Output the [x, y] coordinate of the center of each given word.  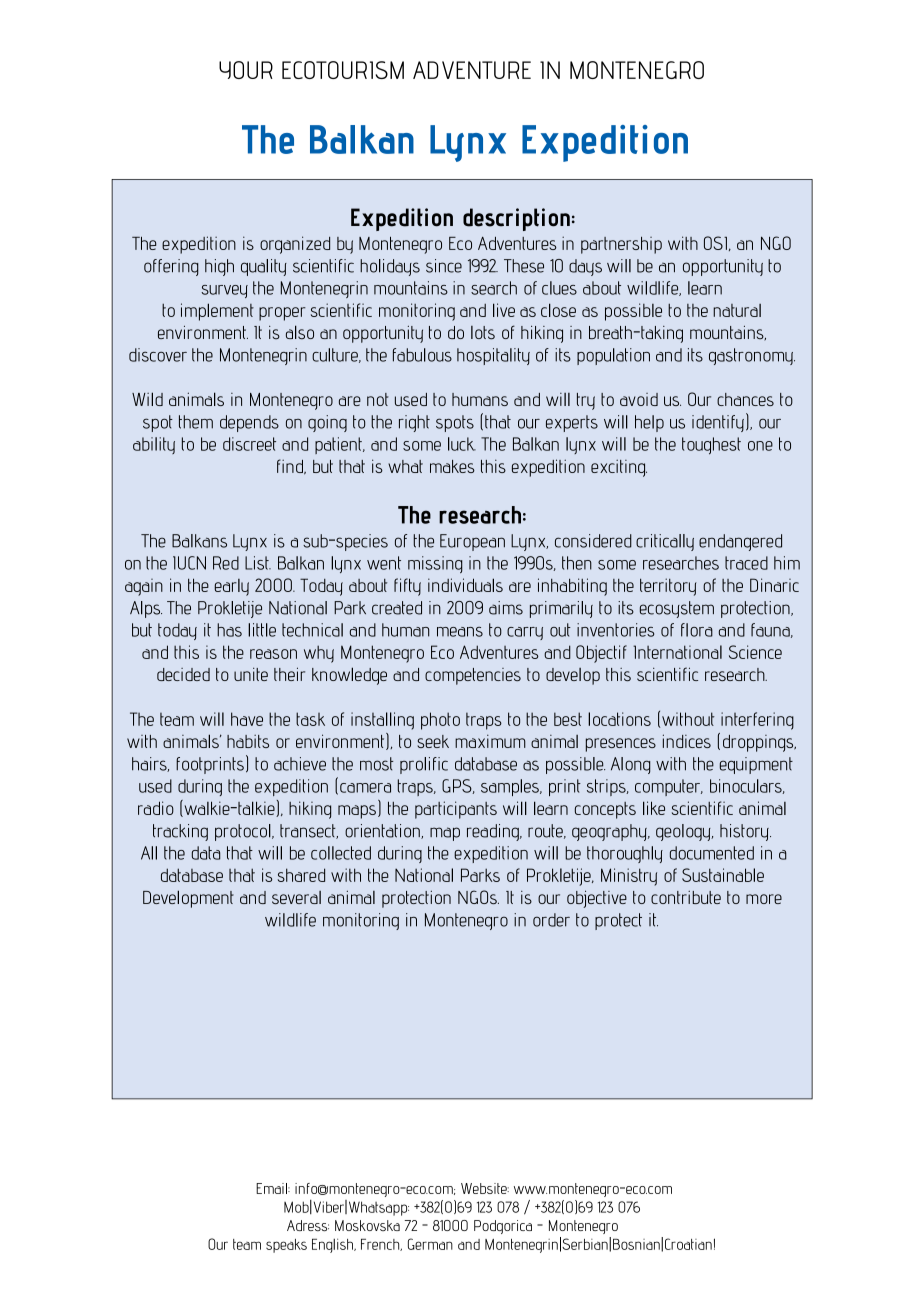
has [229, 630]
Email [272, 1188]
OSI [715, 243]
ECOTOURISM [343, 70]
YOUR [246, 70]
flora [697, 630]
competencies [473, 676]
